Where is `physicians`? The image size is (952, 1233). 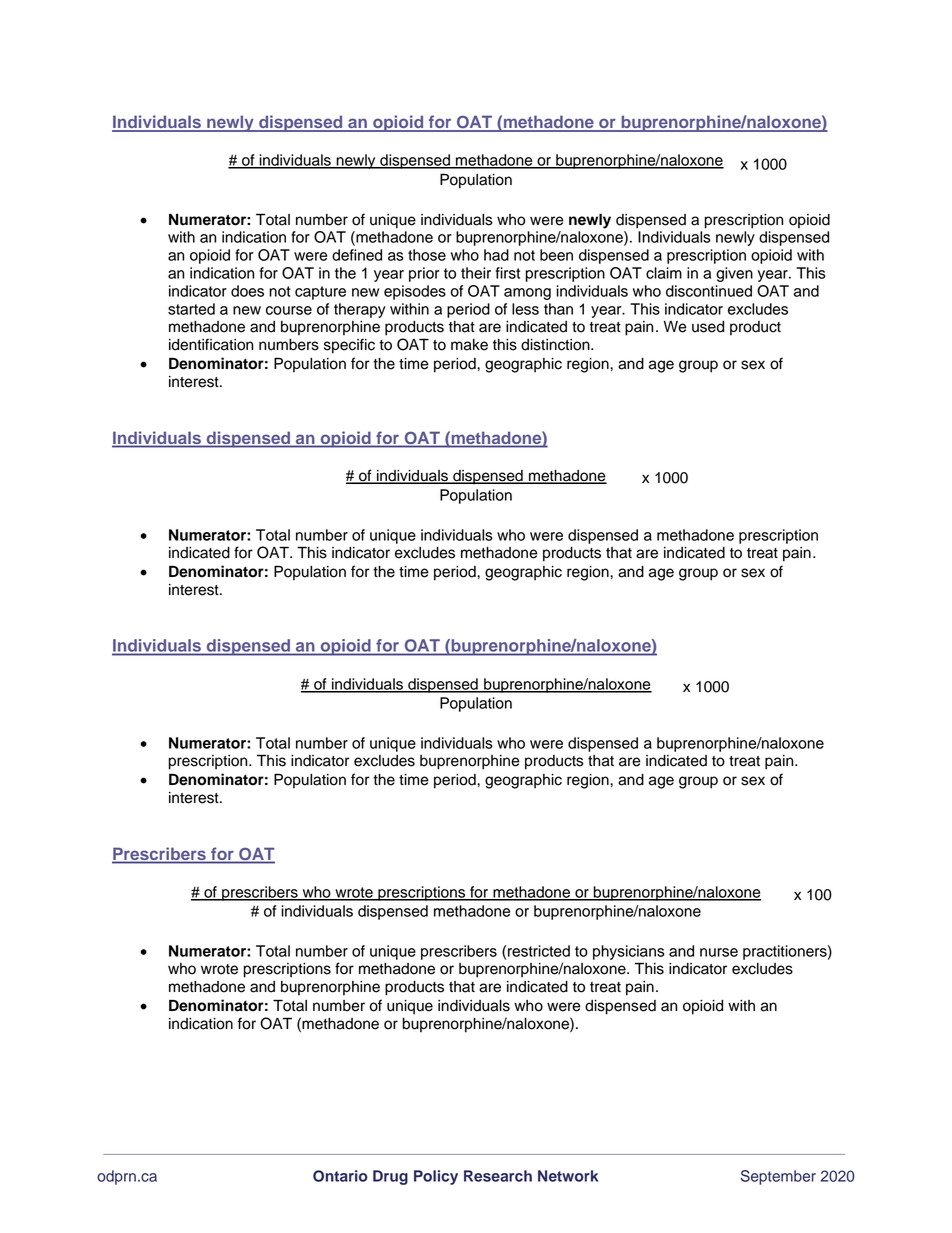
physicians is located at coordinates (629, 952).
